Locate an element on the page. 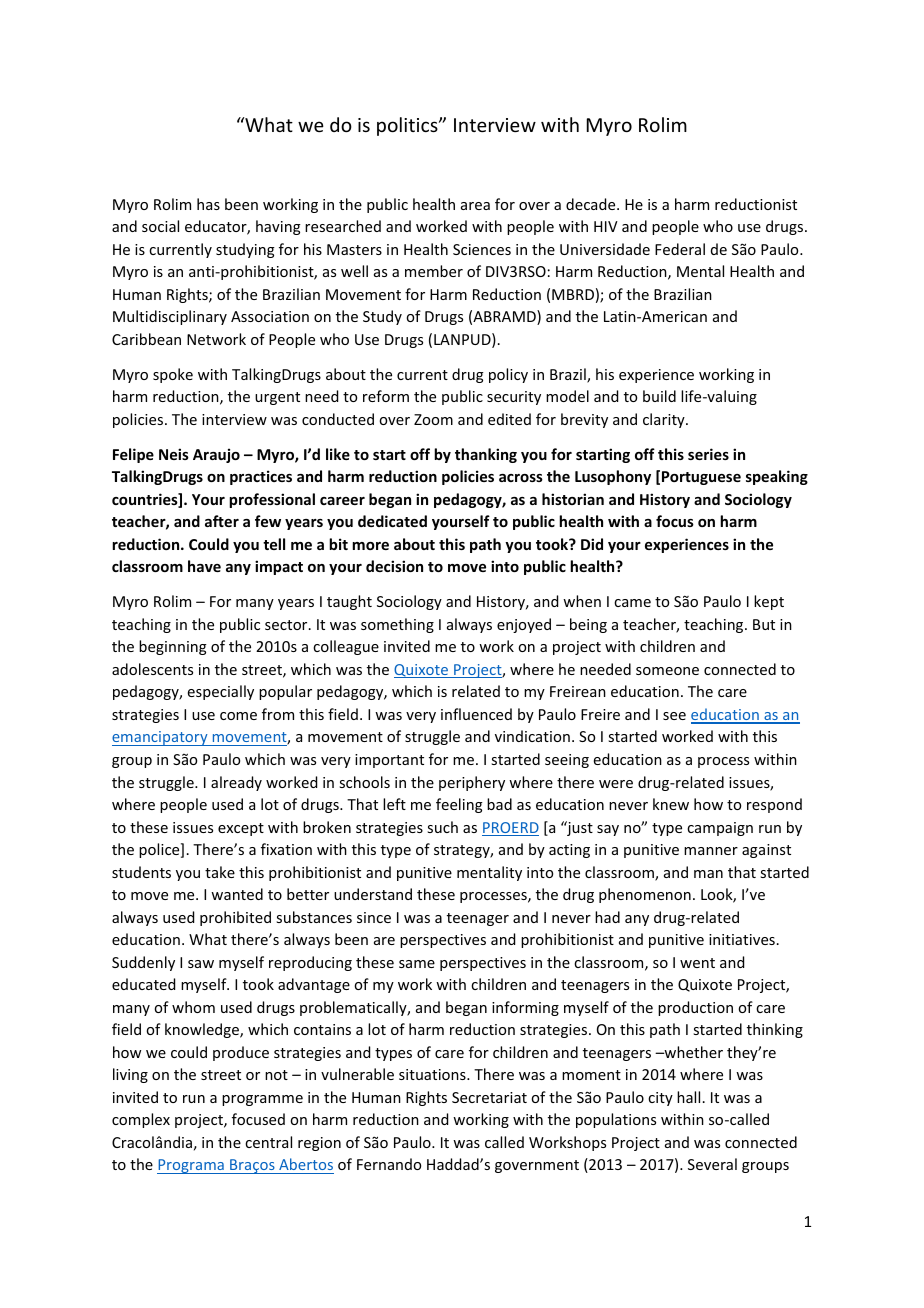  politics is located at coordinates (408, 126).
